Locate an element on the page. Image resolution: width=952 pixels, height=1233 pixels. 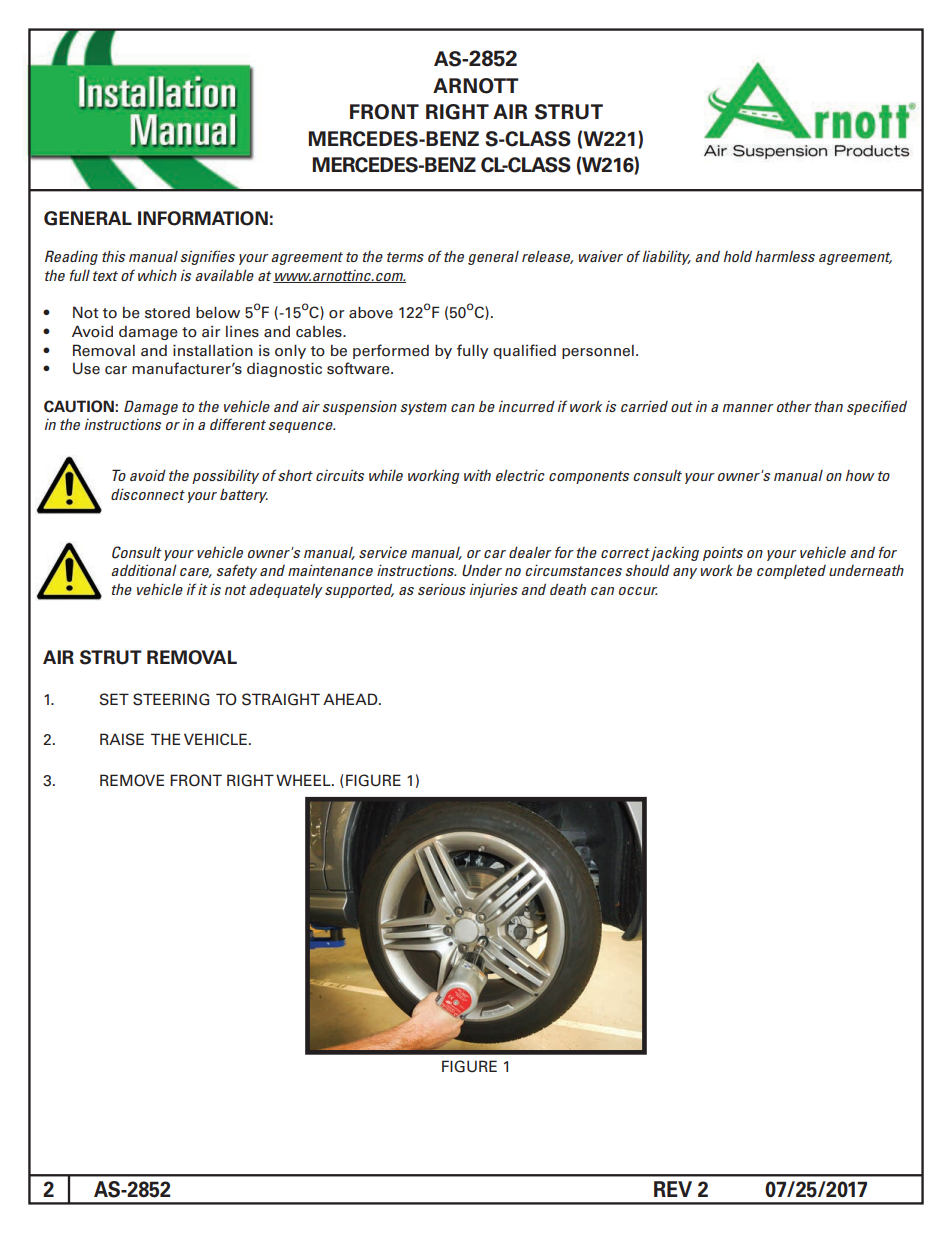
REMOVE is located at coordinates (132, 780).
